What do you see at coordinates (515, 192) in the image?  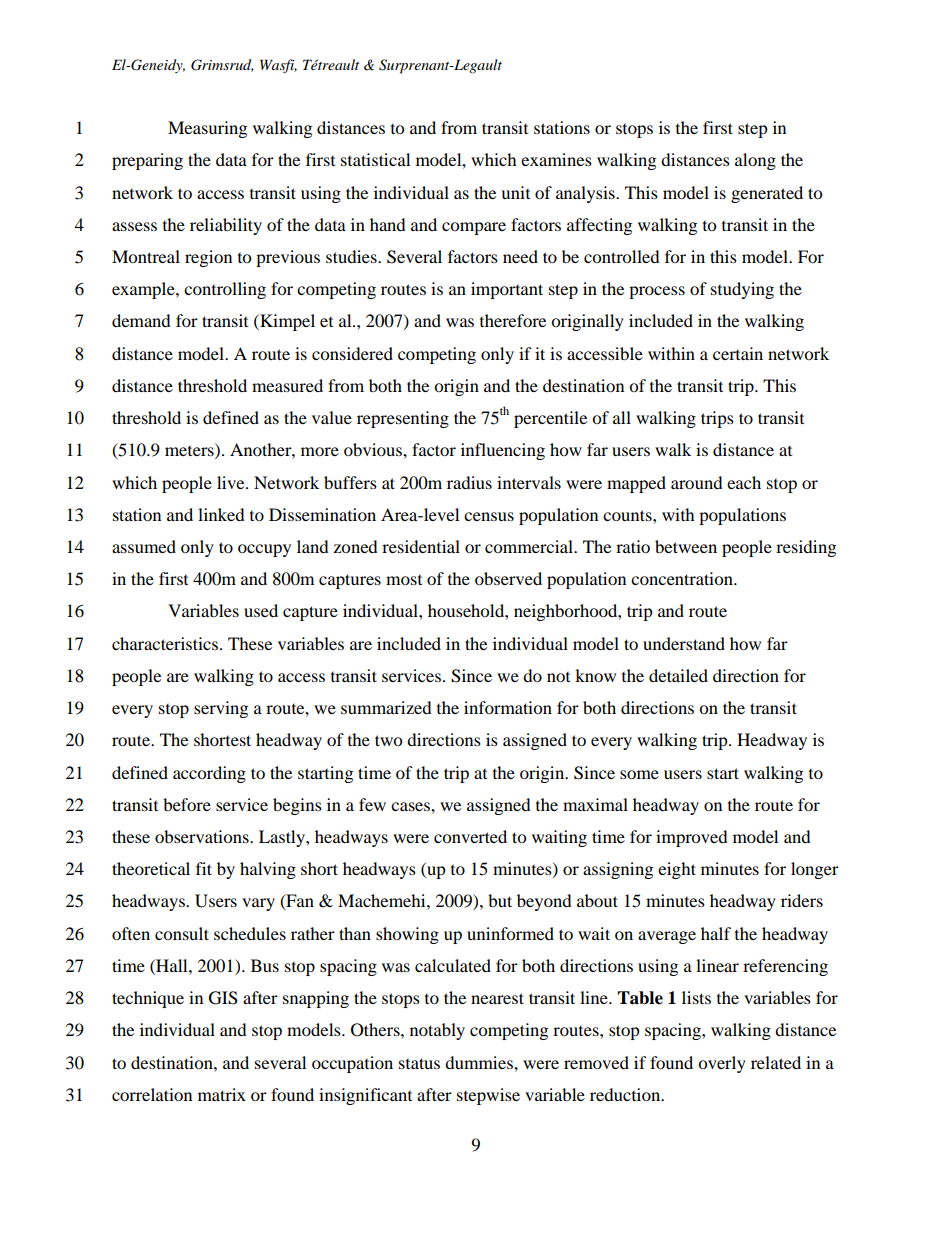 I see `unit` at bounding box center [515, 192].
